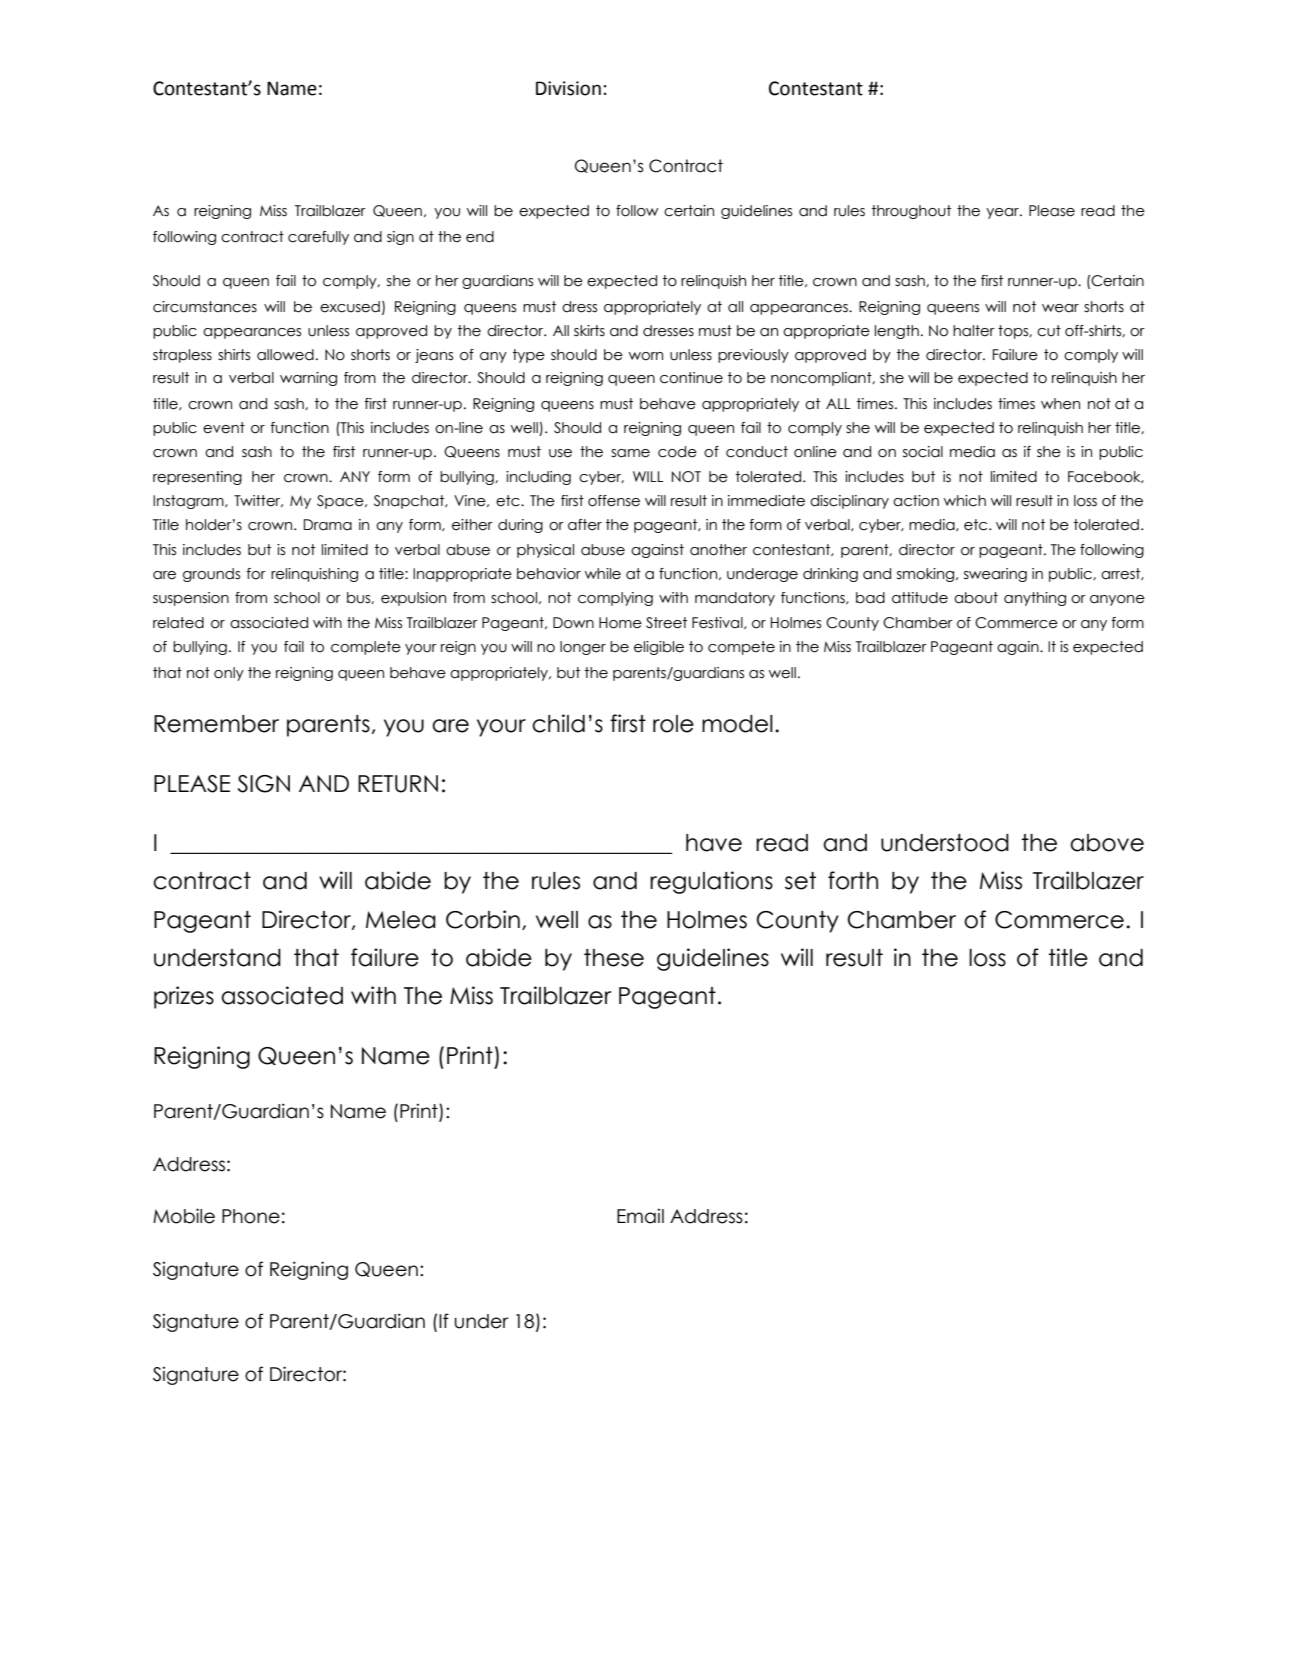 This screenshot has height=1680, width=1298. Describe the element at coordinates (711, 882) in the screenshot. I see `regulations` at that location.
